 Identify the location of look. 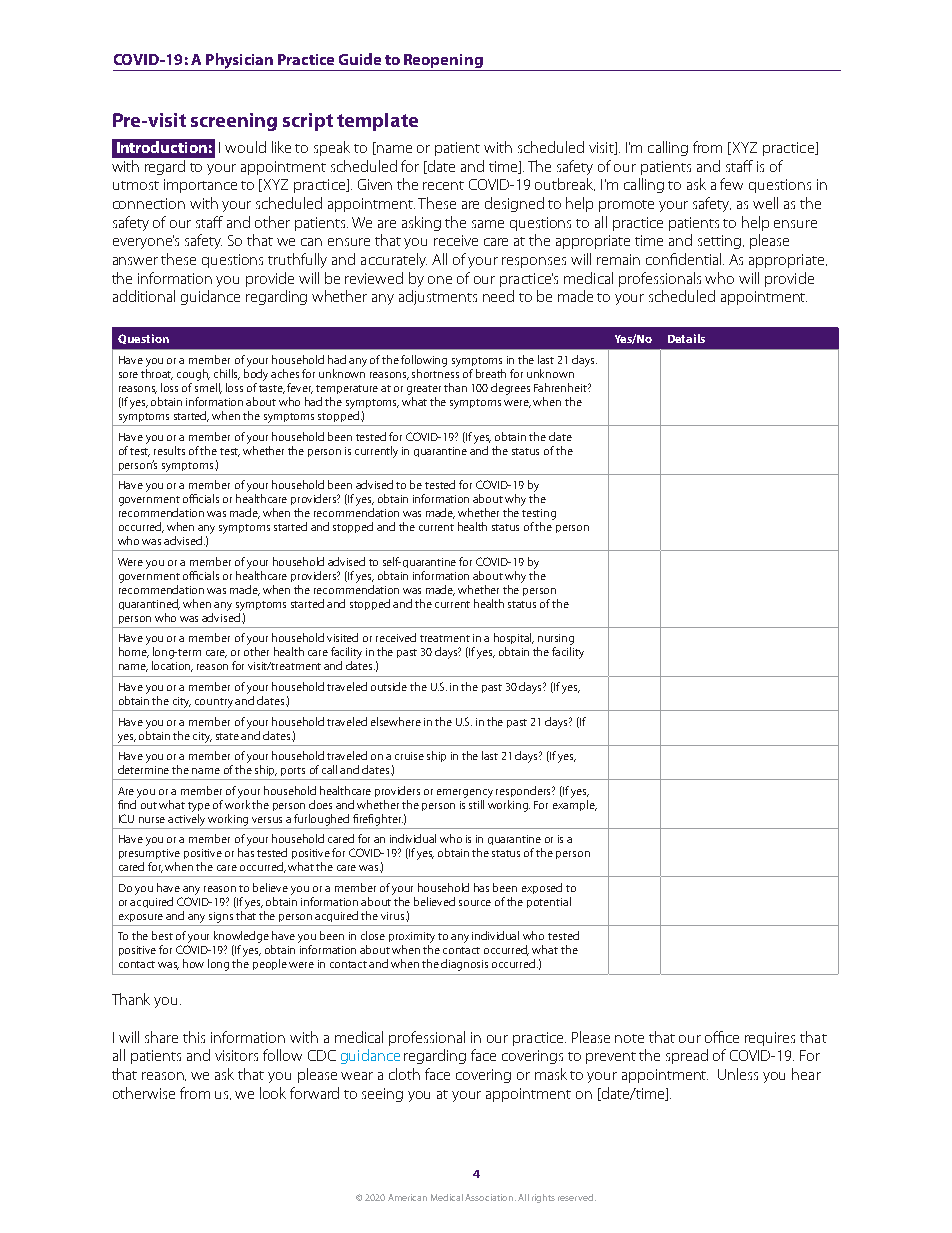
(273, 1093).
